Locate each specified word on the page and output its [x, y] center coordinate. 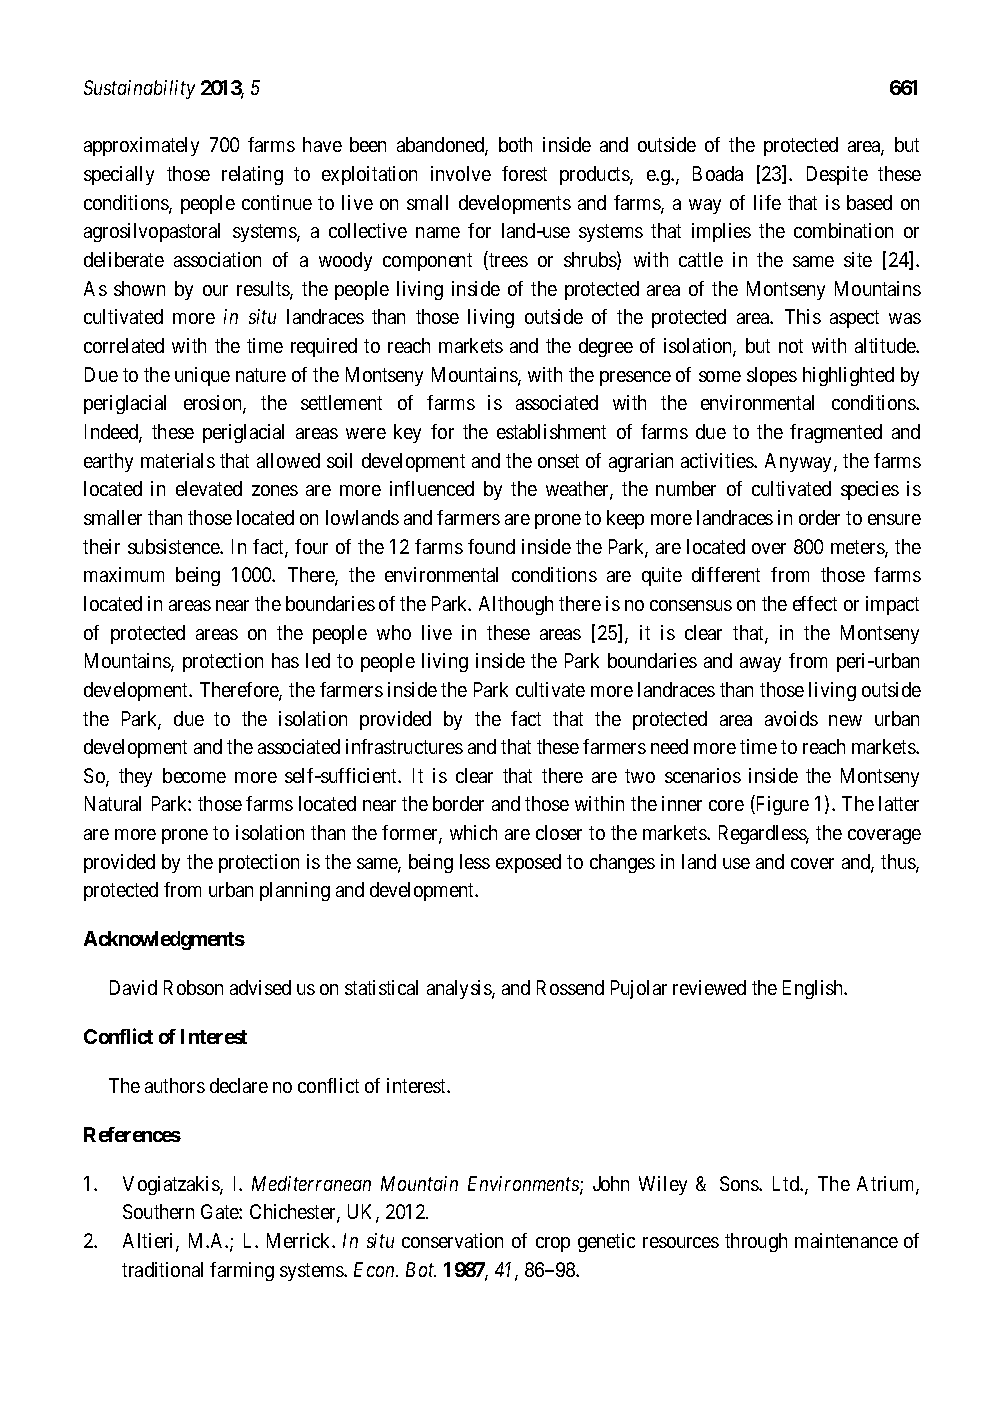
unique [202, 376]
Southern [158, 1211]
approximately [141, 146]
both [515, 144]
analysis [460, 989]
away [760, 664]
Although [516, 605]
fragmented [836, 433]
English [814, 989]
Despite [837, 175]
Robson [193, 987]
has [285, 660]
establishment [551, 431]
